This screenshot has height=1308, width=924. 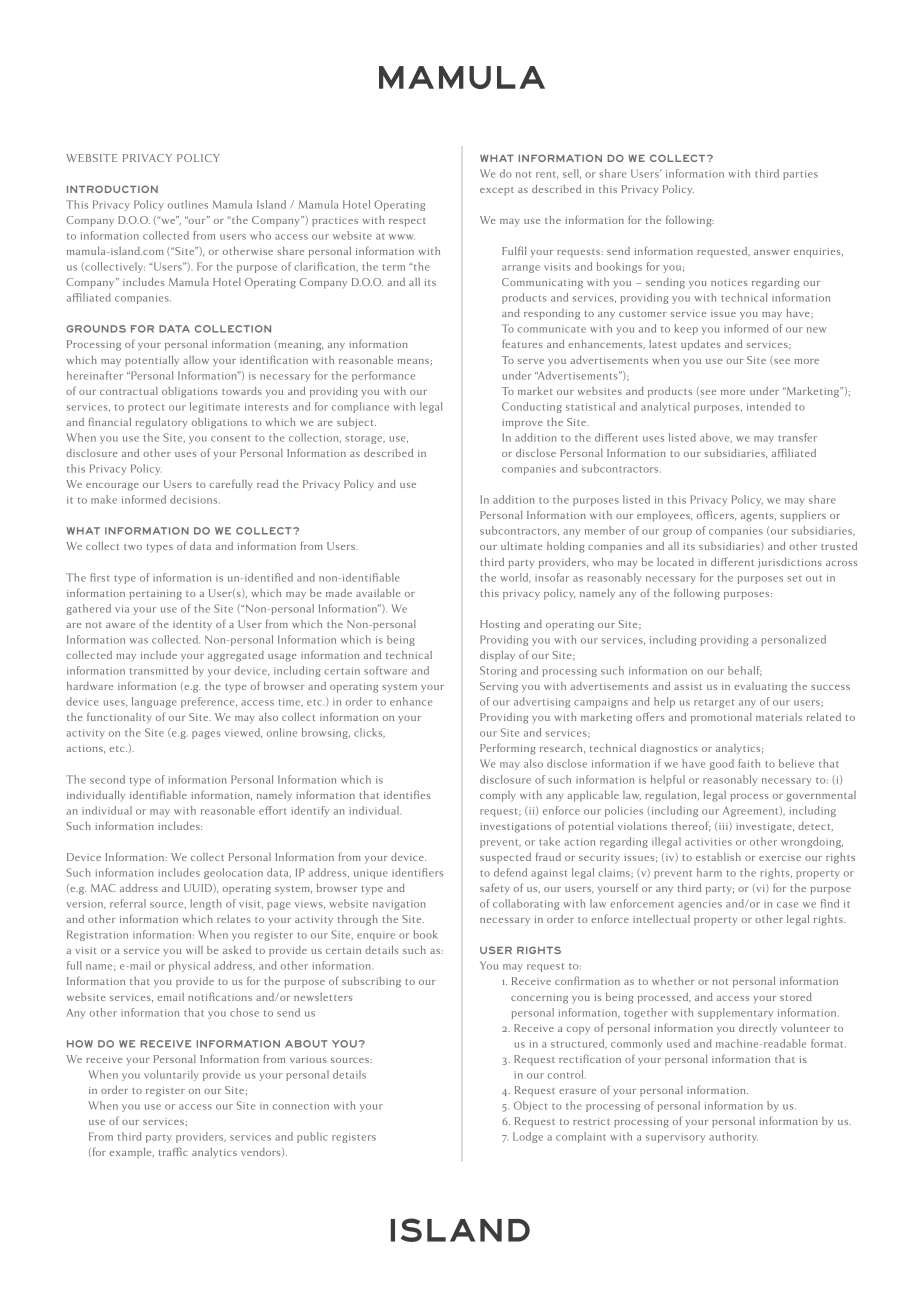 What do you see at coordinates (800, 175) in the screenshot?
I see `parties` at bounding box center [800, 175].
